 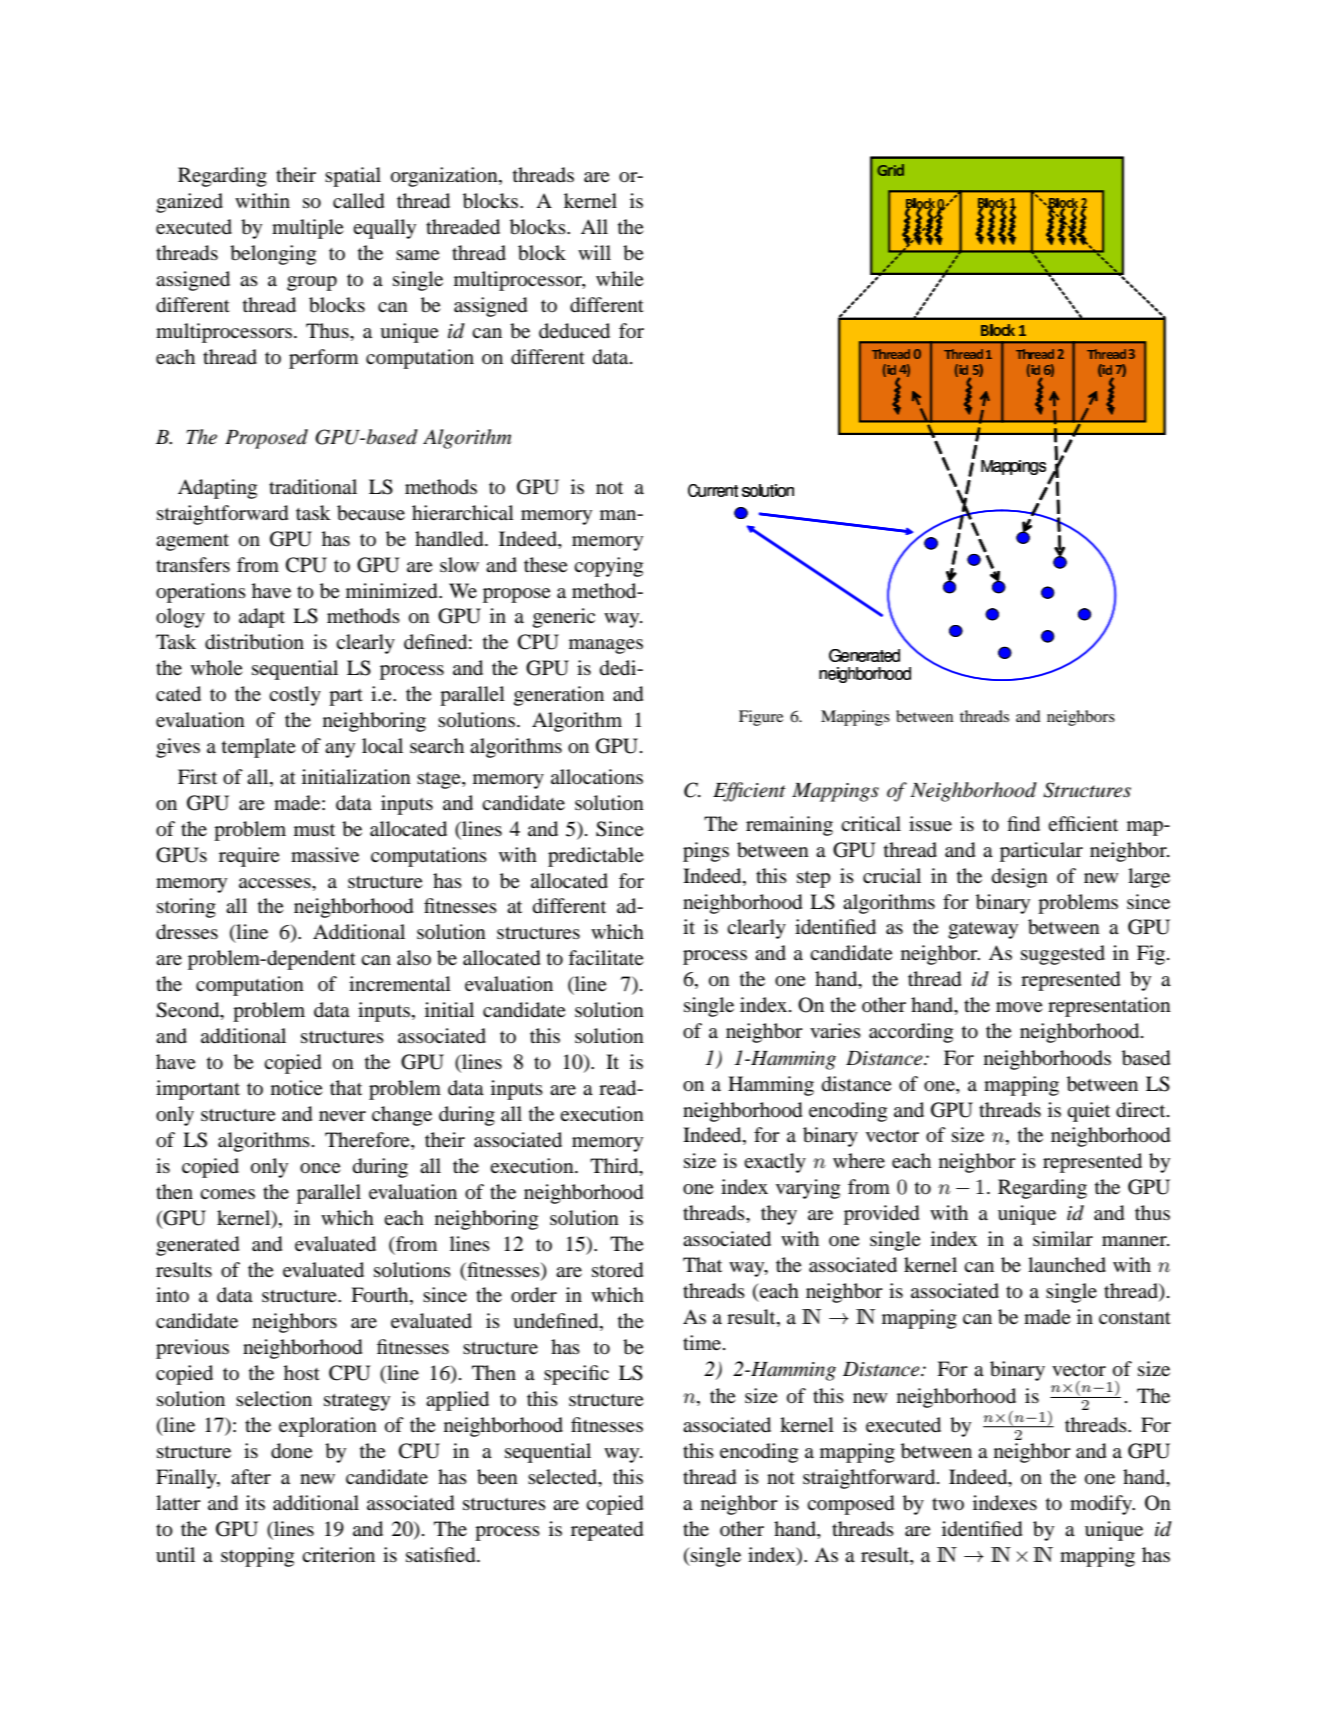 What do you see at coordinates (594, 252) in the screenshot?
I see `will` at bounding box center [594, 252].
